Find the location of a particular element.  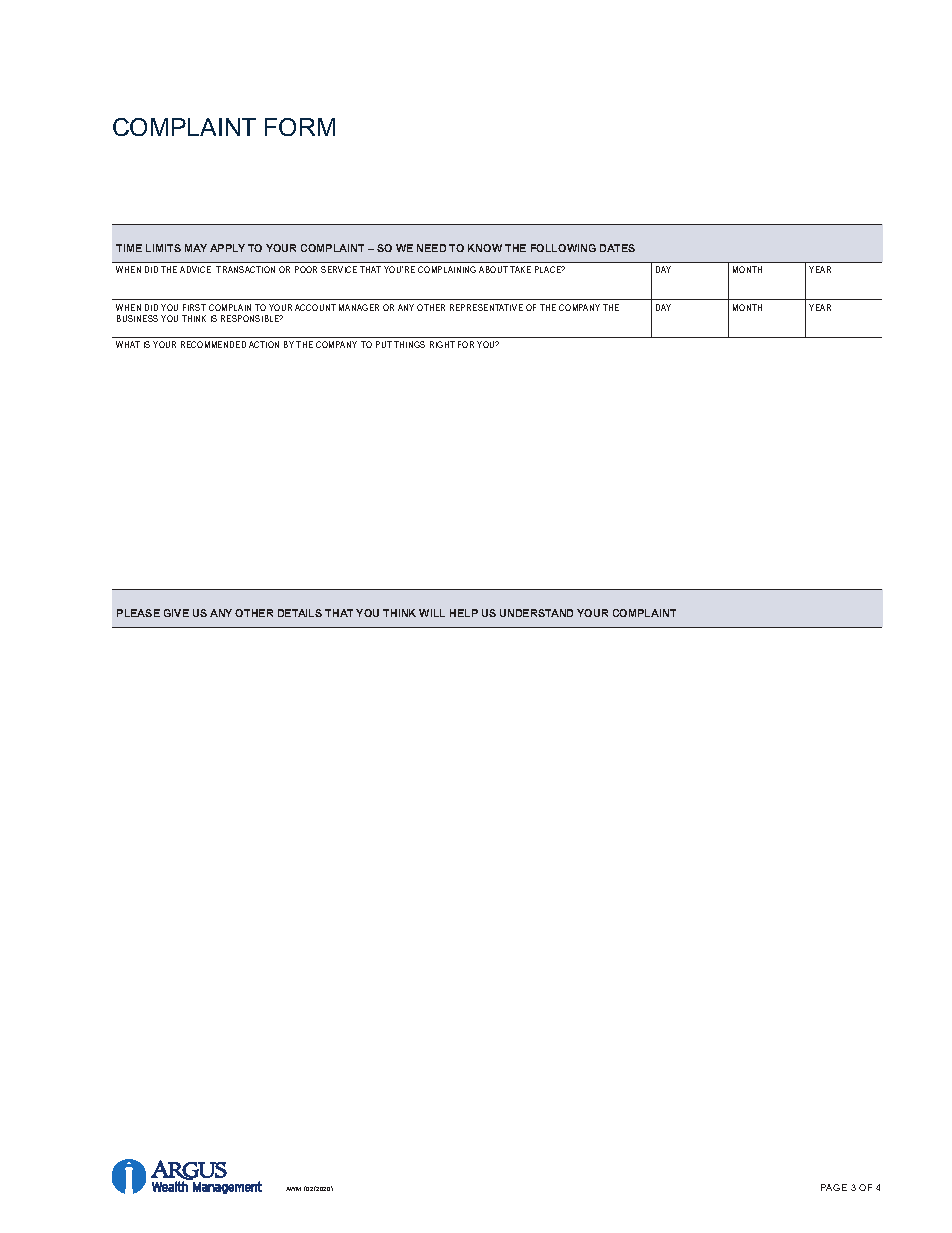

WILL is located at coordinates (432, 613).
